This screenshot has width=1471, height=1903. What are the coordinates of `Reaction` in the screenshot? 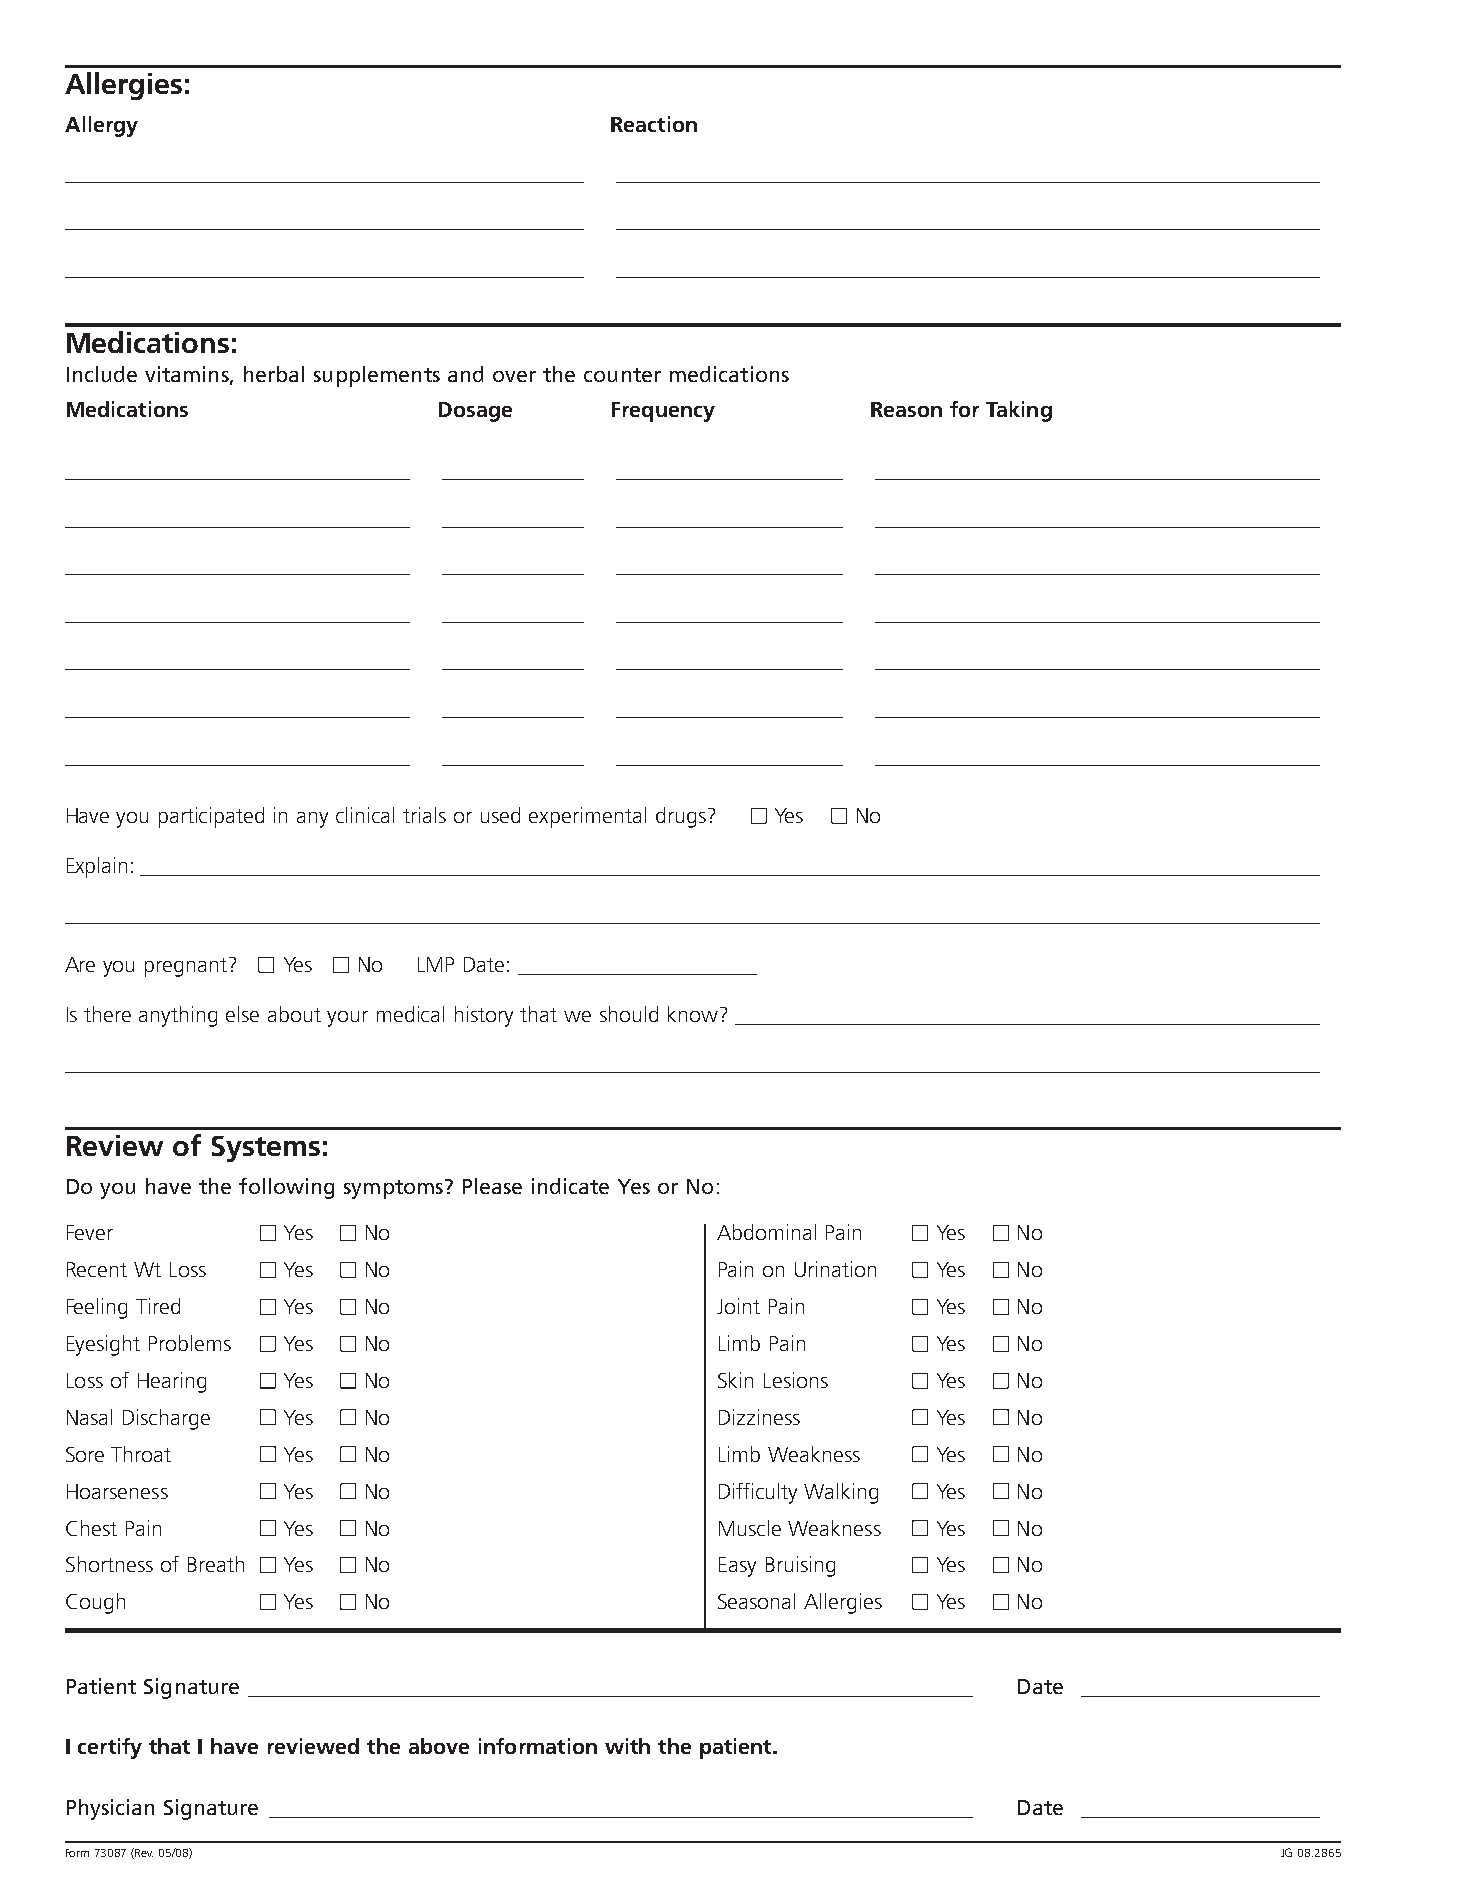 It's located at (654, 124).
